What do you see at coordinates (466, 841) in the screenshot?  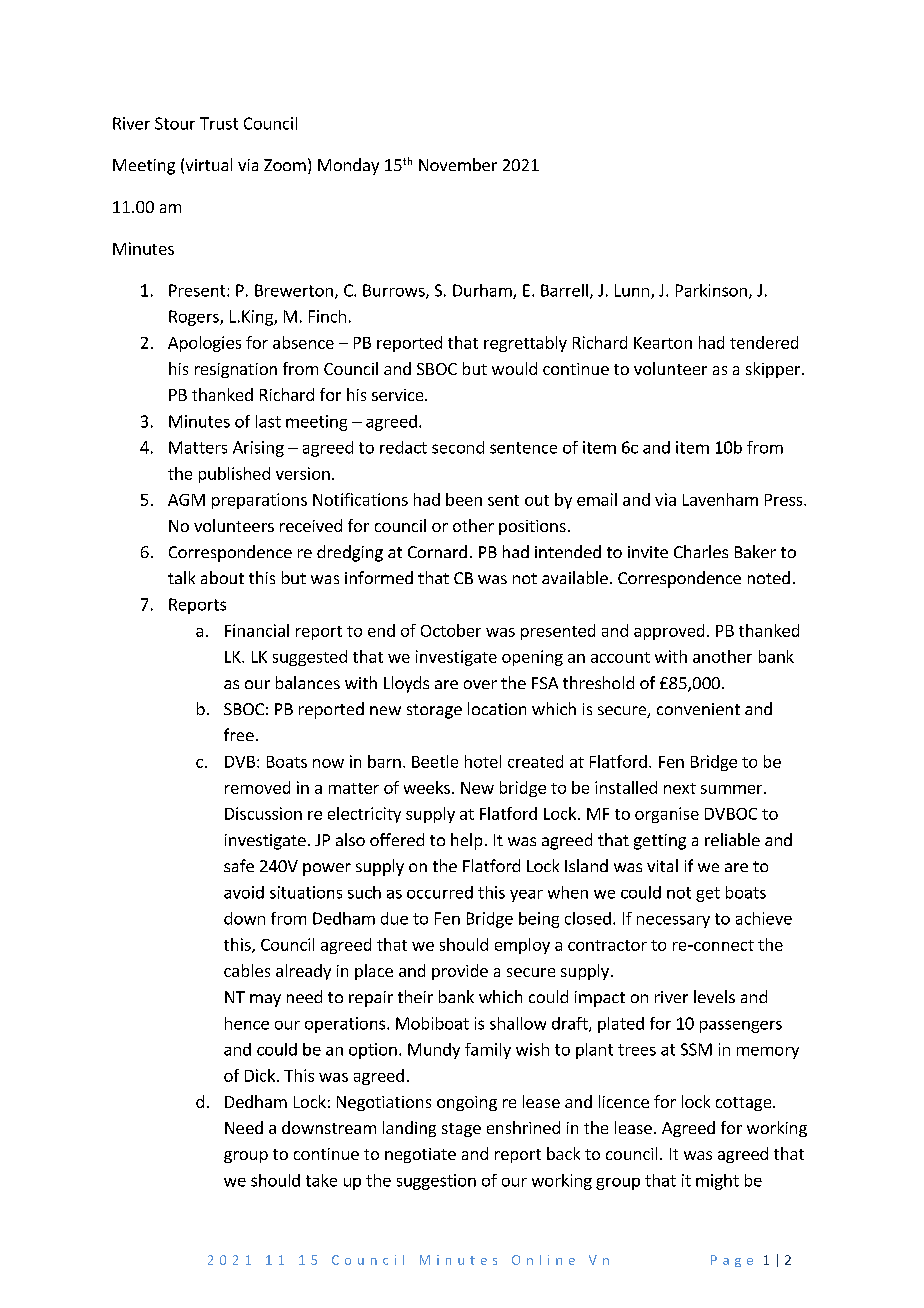 I see `help` at bounding box center [466, 841].
